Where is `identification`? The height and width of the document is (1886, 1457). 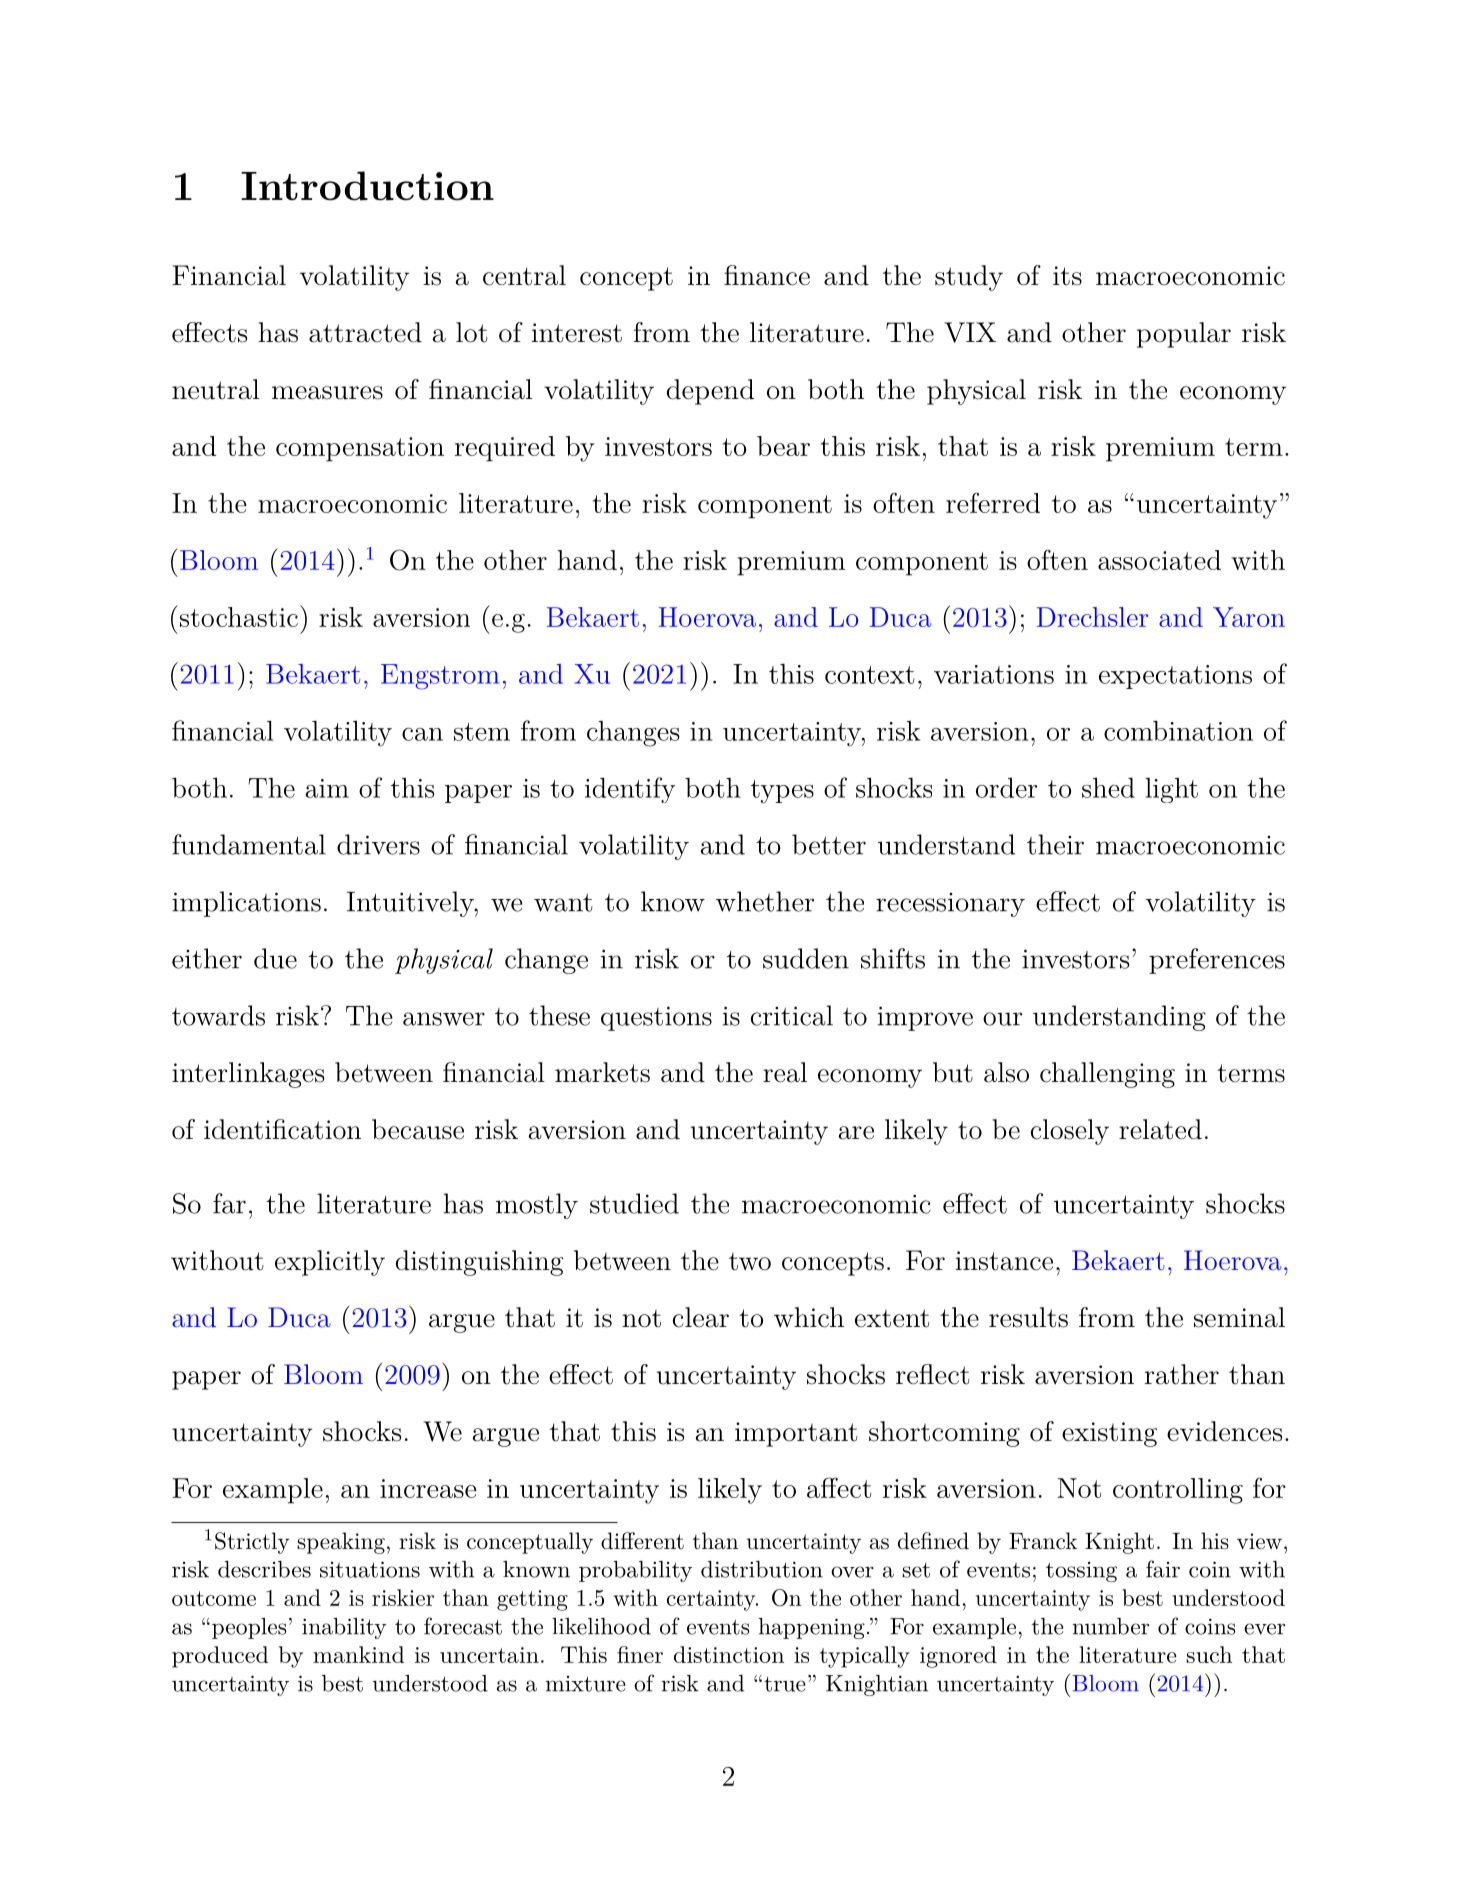
identification is located at coordinates (282, 1129).
